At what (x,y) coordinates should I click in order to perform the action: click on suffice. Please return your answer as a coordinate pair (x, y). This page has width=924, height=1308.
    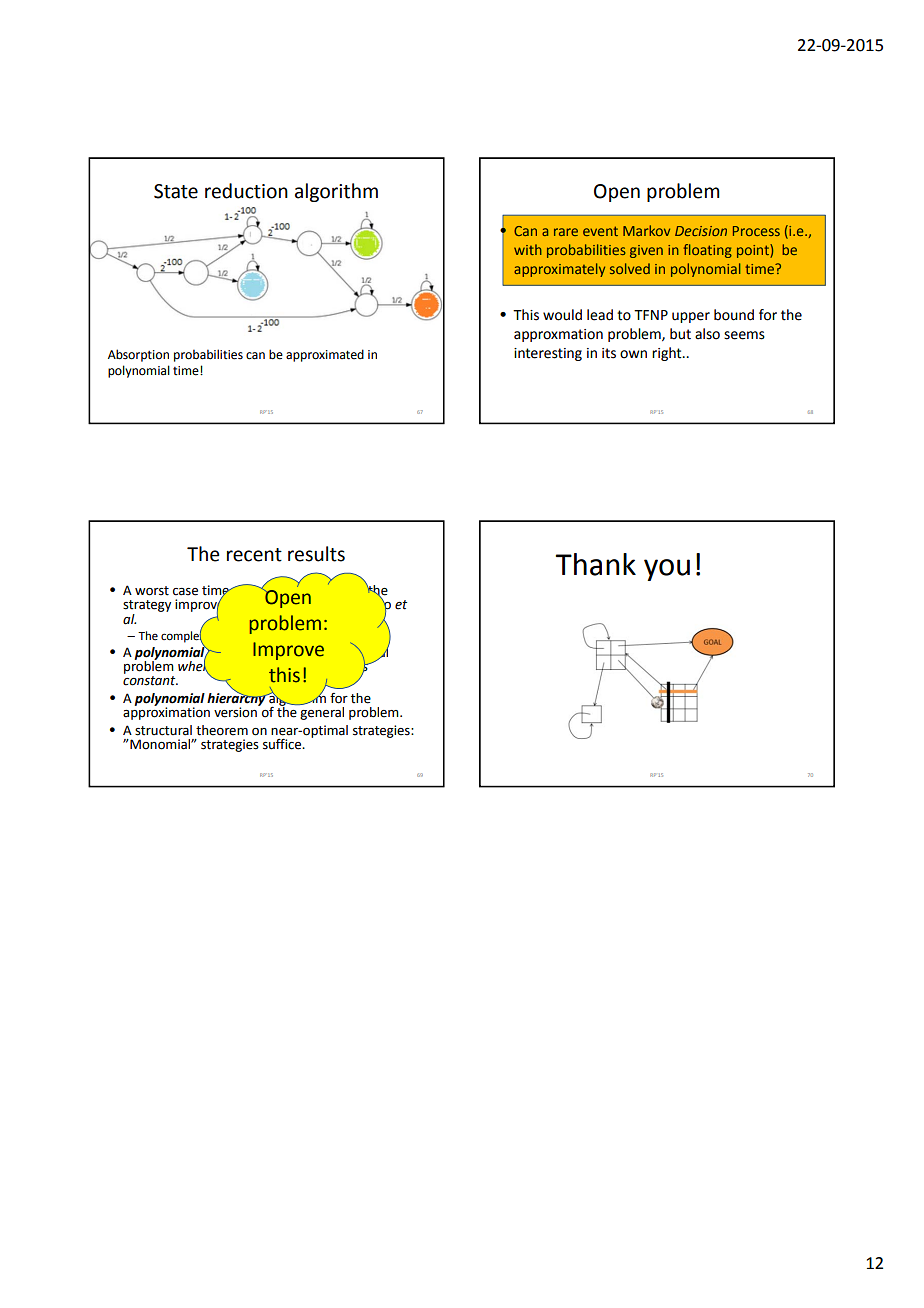
    Looking at the image, I should click on (283, 744).
